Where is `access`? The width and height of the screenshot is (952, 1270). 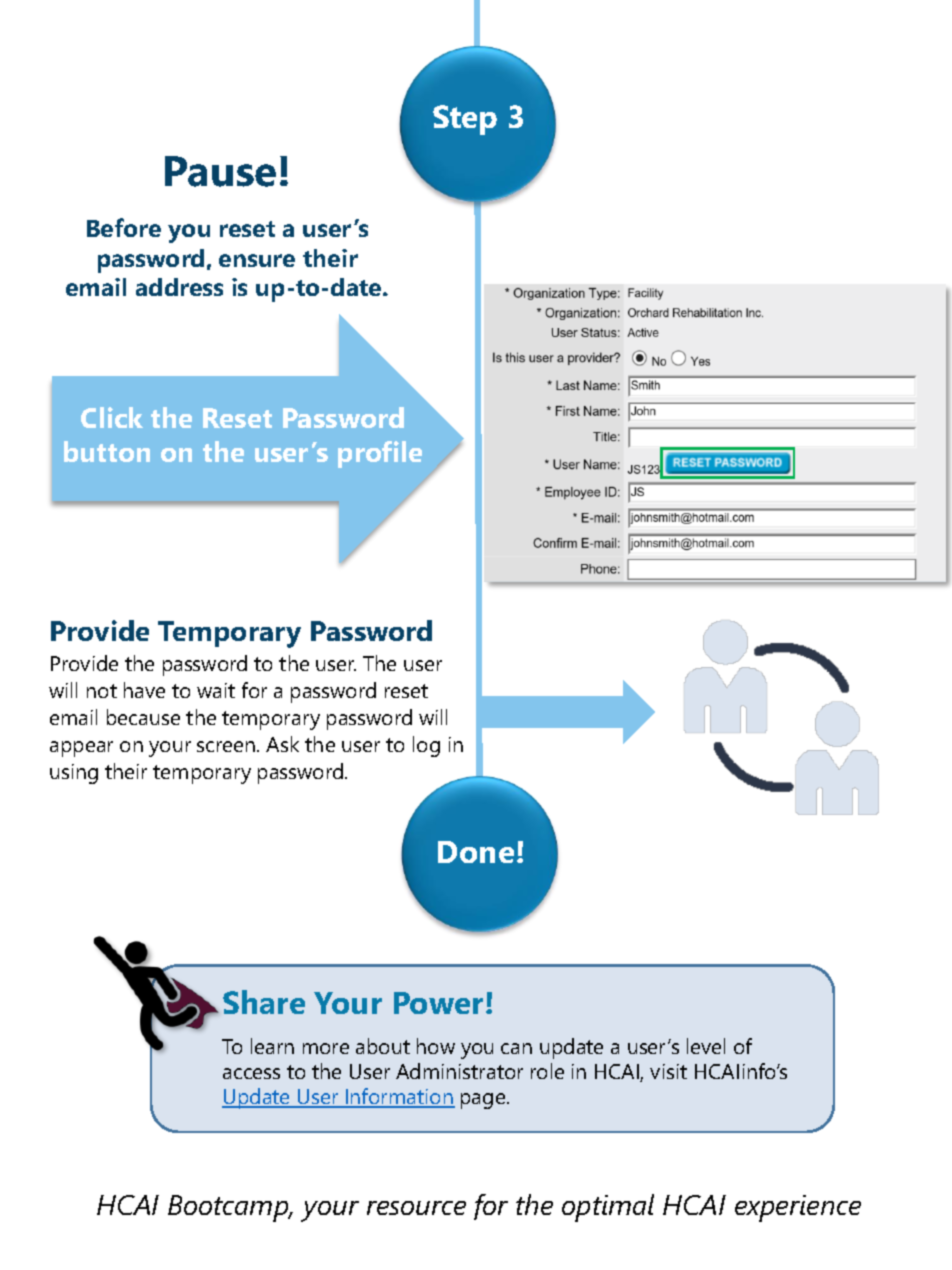
access is located at coordinates (251, 1073).
